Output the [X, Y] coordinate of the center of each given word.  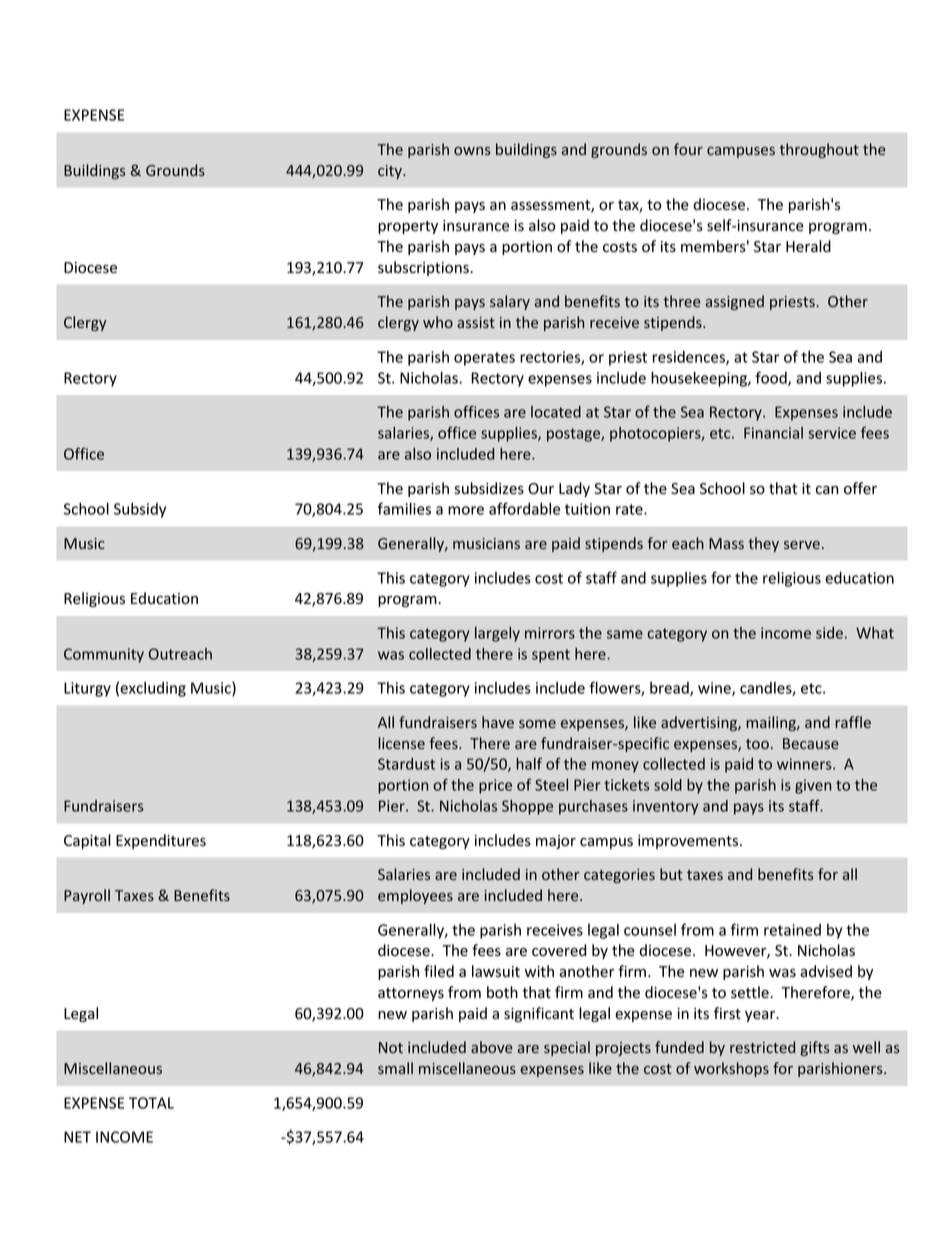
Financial [773, 433]
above [492, 1047]
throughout [819, 150]
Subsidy [140, 510]
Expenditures [161, 841]
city [391, 172]
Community [104, 655]
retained [792, 930]
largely [497, 634]
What [875, 633]
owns [472, 151]
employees [415, 896]
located [556, 412]
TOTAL [151, 1103]
